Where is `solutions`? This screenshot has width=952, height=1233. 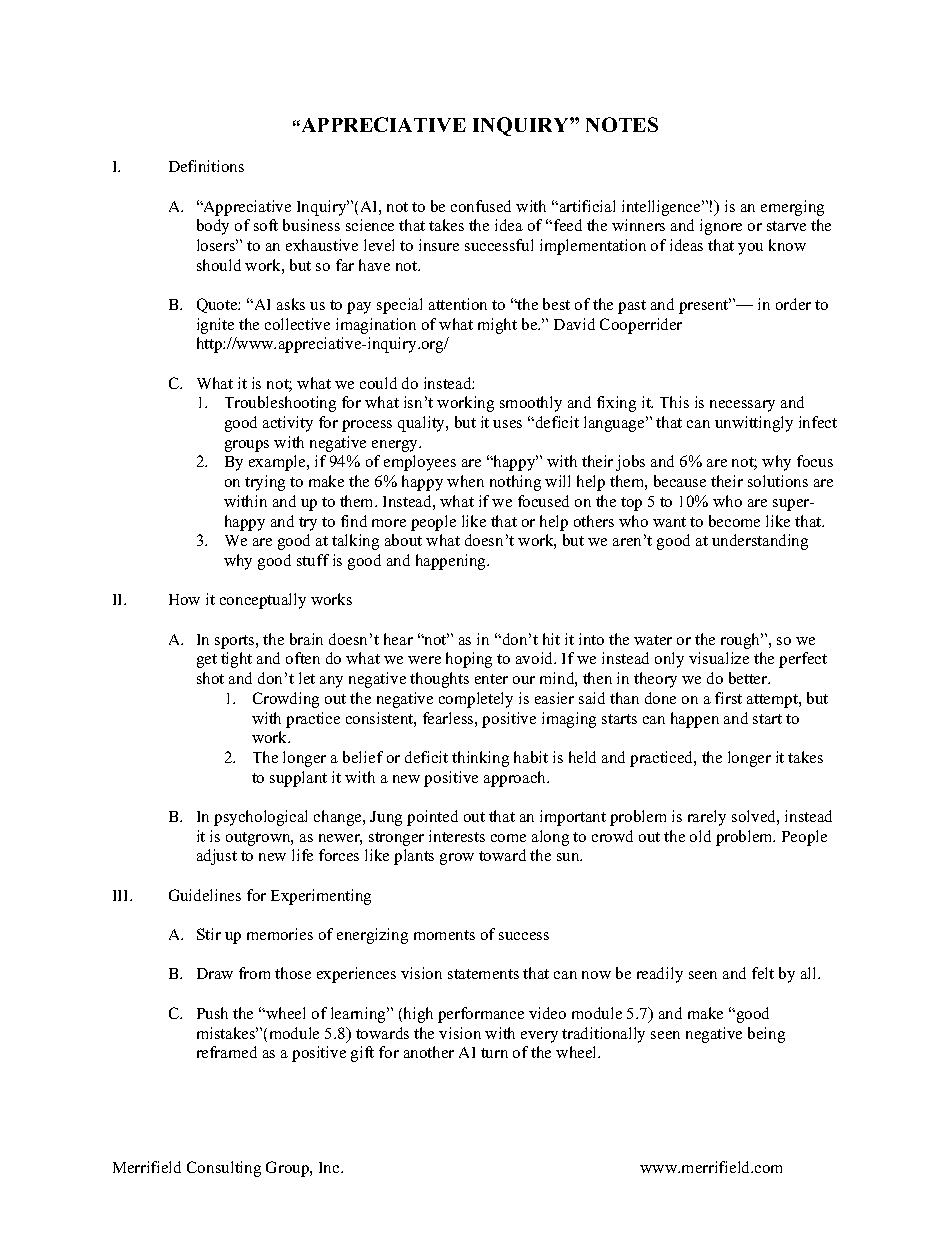 solutions is located at coordinates (778, 481).
